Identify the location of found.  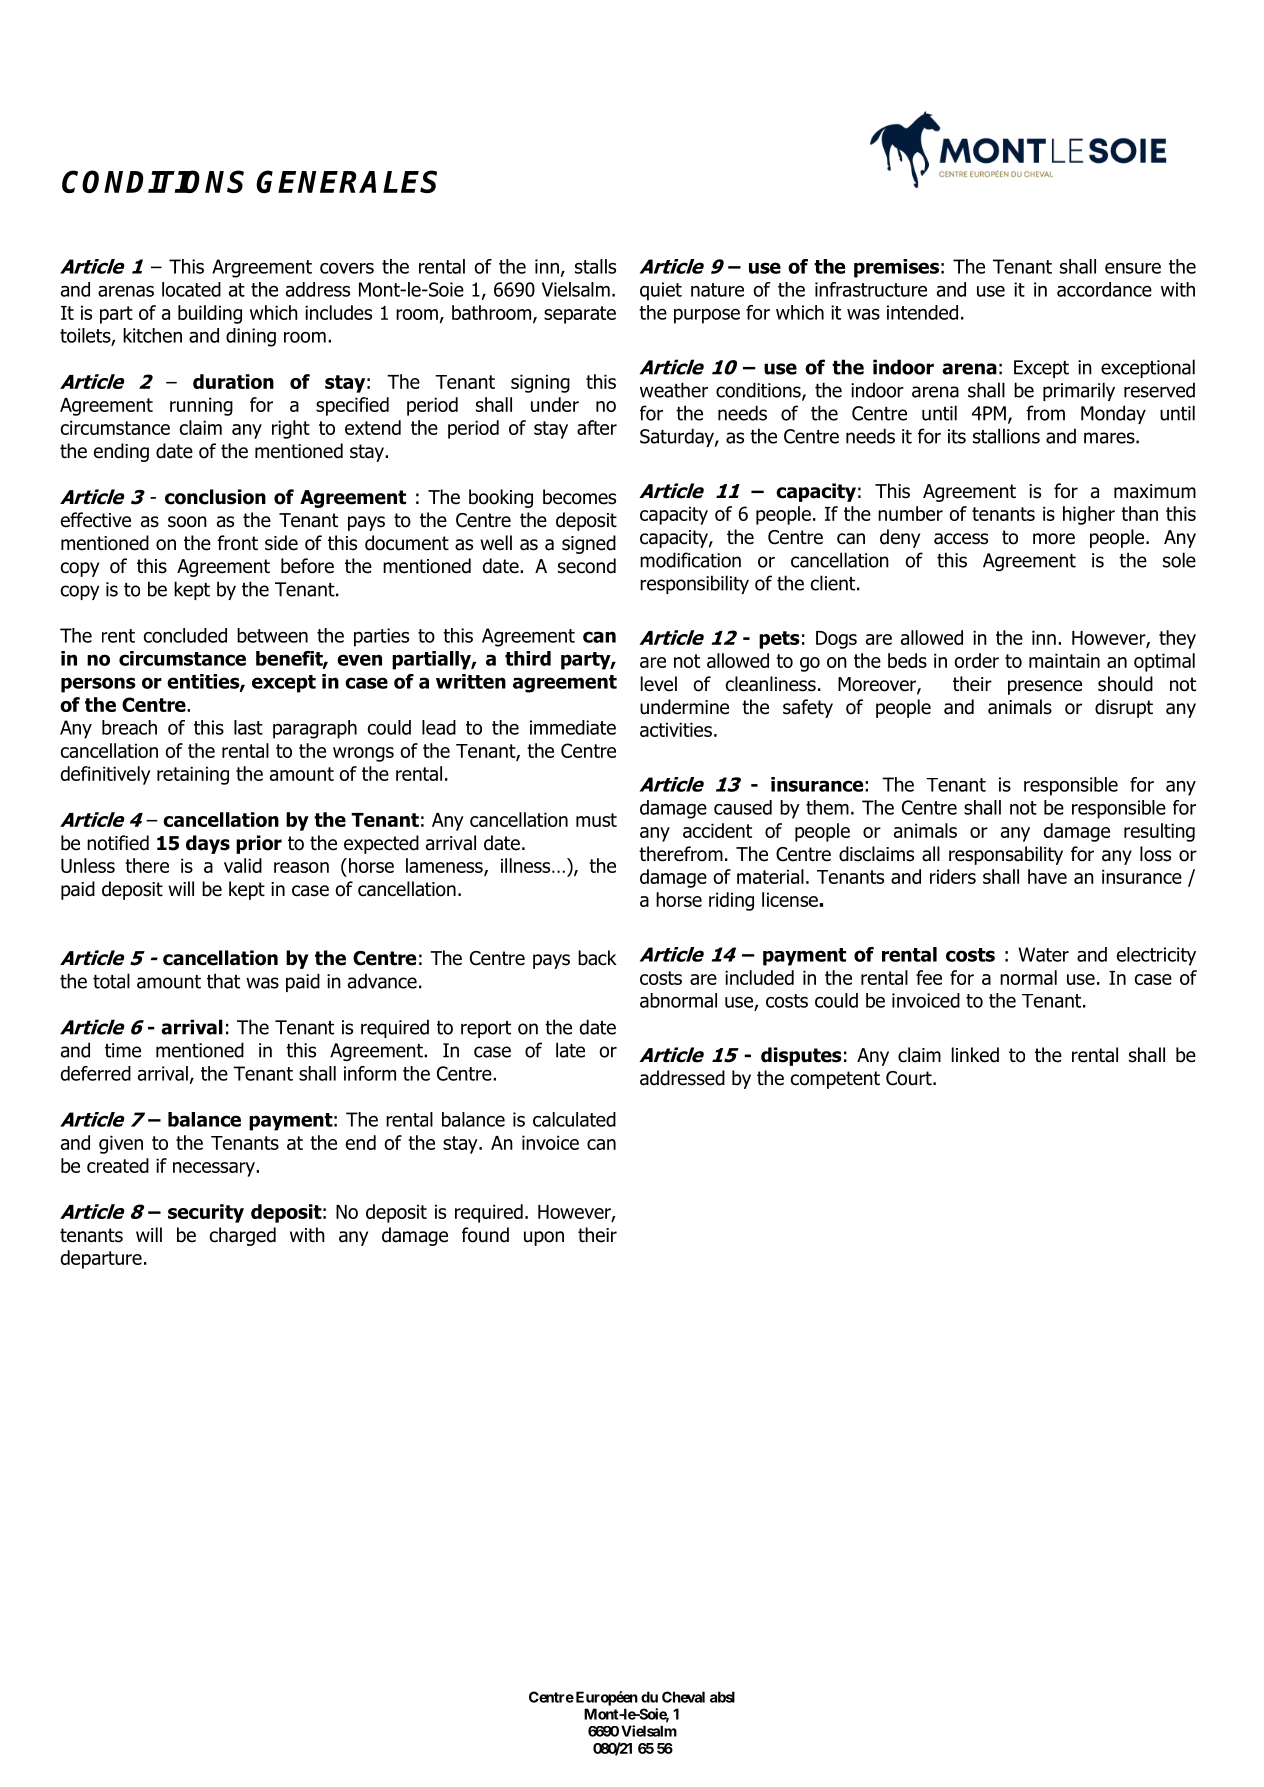
(485, 1235).
